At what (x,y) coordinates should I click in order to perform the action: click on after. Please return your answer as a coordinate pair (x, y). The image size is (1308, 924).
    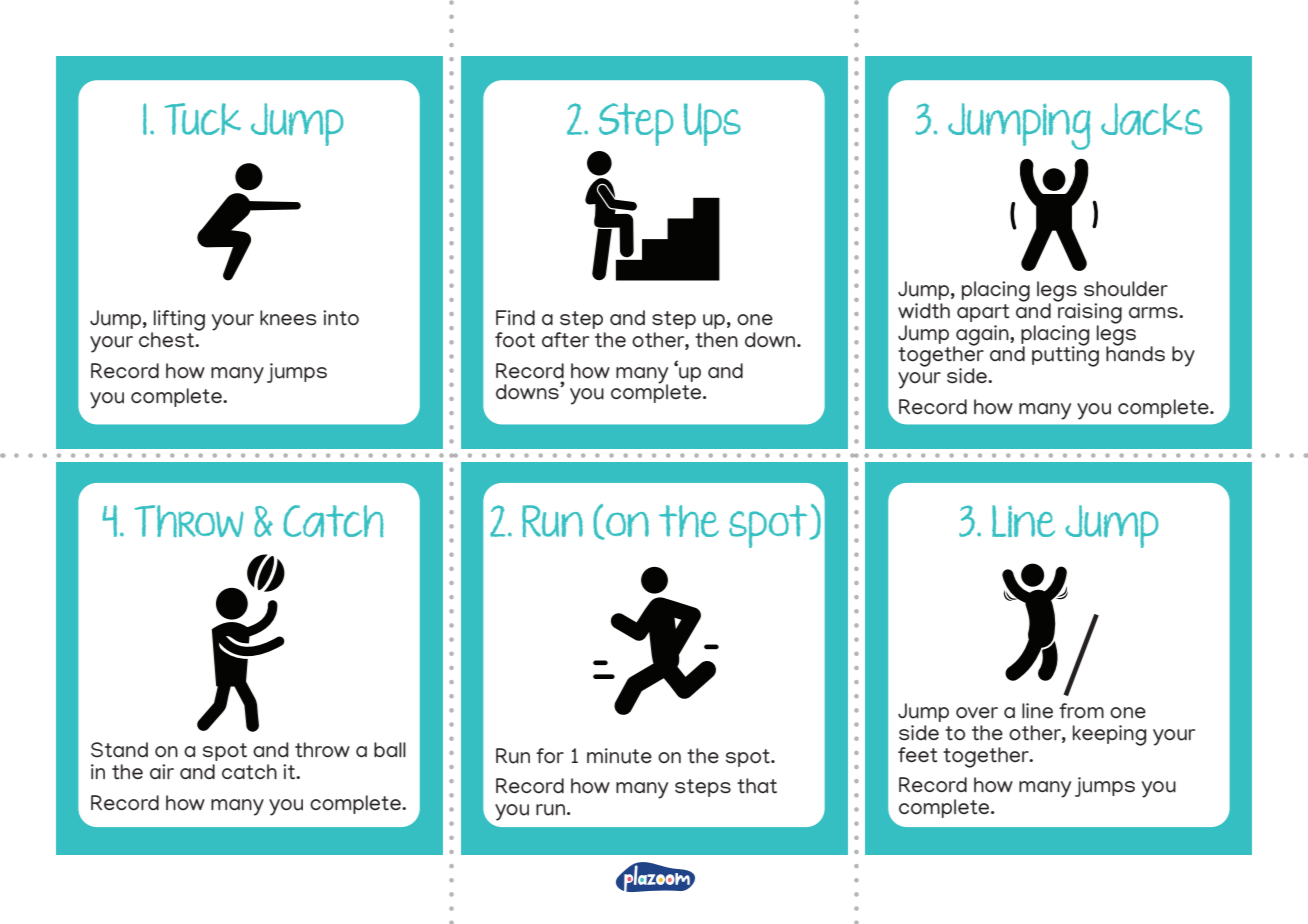
    Looking at the image, I should click on (565, 340).
